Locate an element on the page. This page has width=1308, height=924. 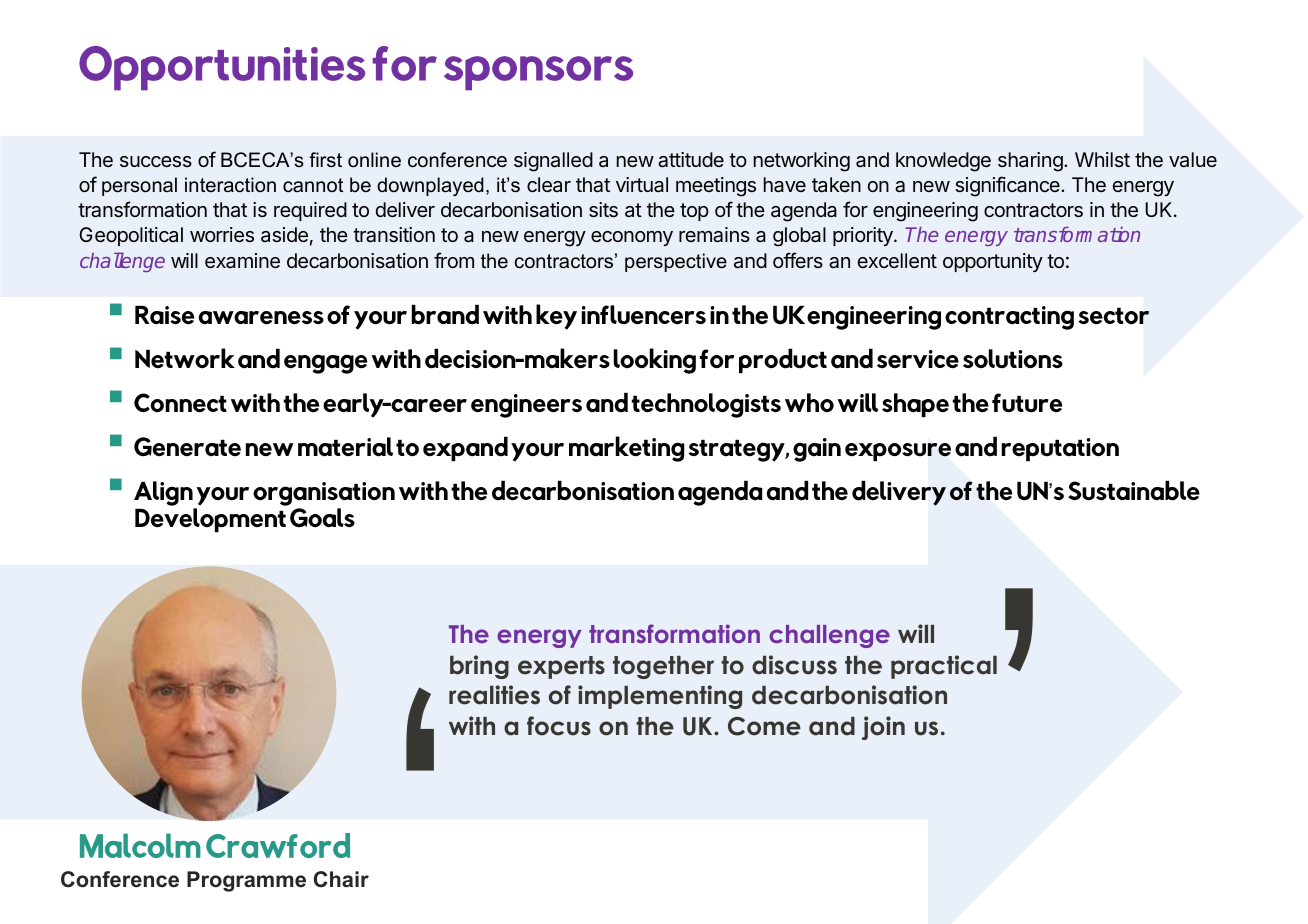
together is located at coordinates (663, 667).
